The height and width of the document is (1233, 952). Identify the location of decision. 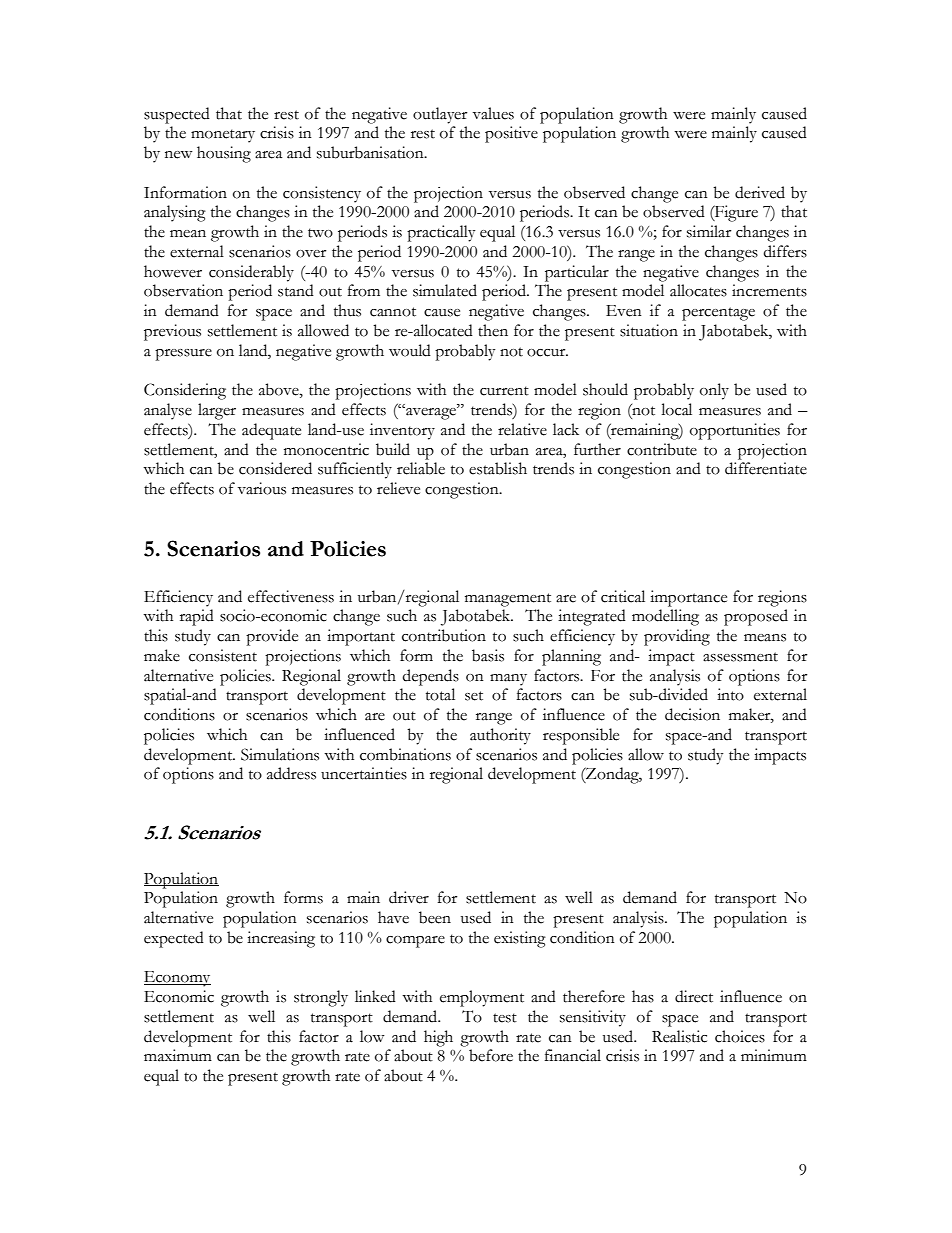
(692, 714).
